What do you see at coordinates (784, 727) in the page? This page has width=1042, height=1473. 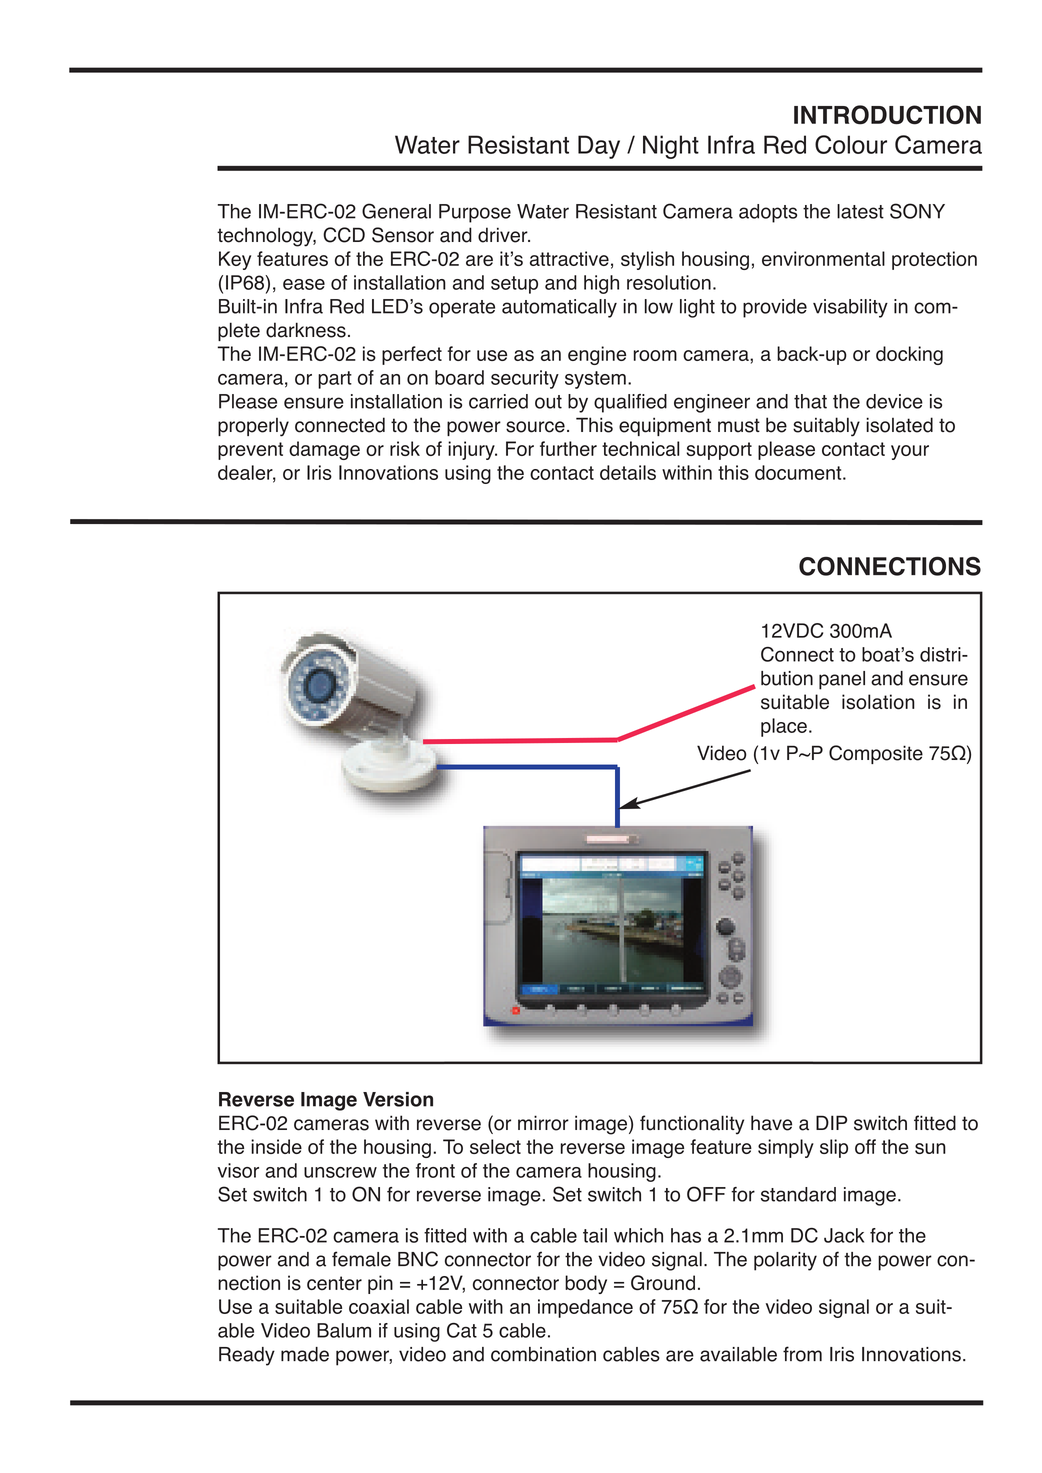 I see `place` at bounding box center [784, 727].
